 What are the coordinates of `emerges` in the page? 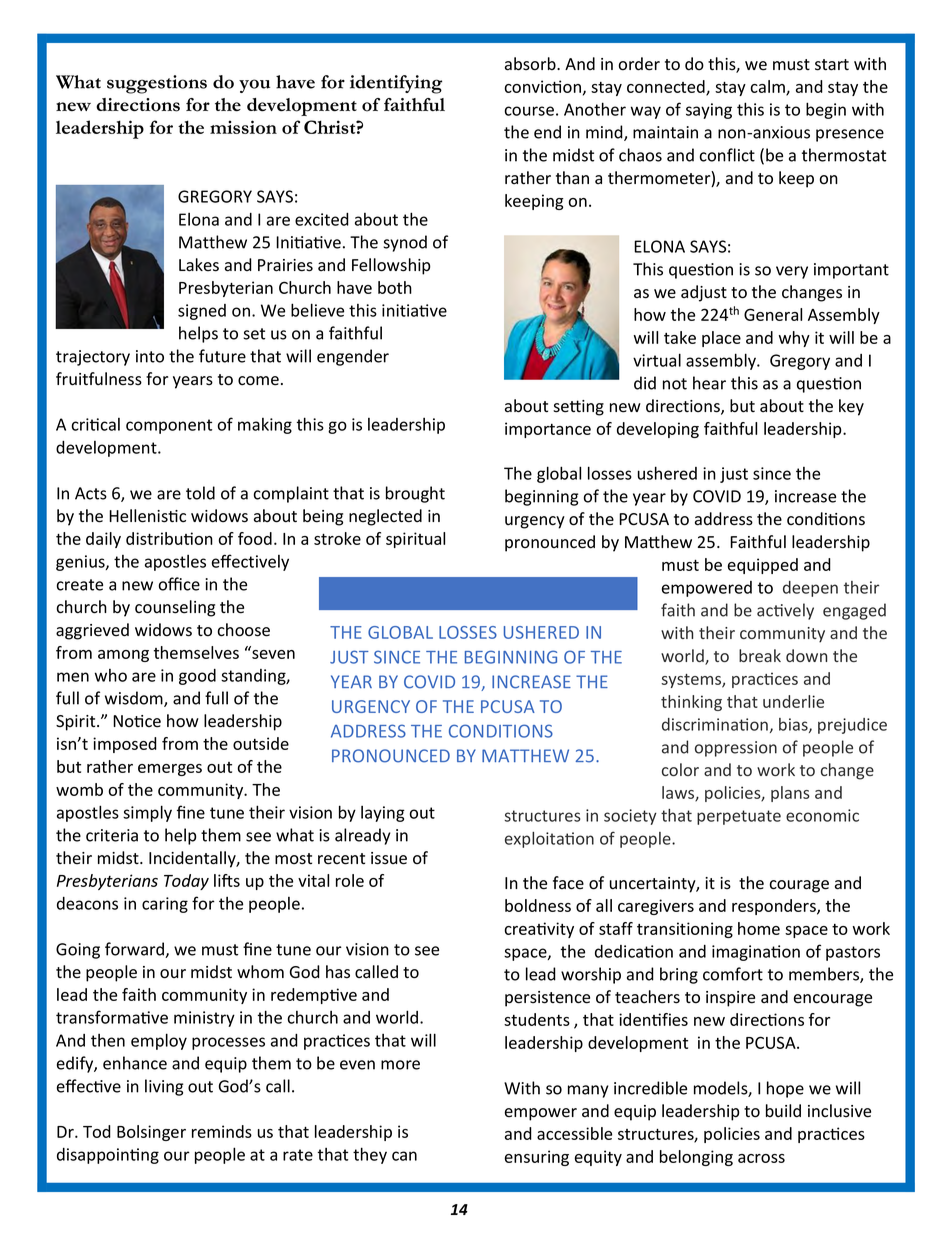 It's located at (170, 770).
